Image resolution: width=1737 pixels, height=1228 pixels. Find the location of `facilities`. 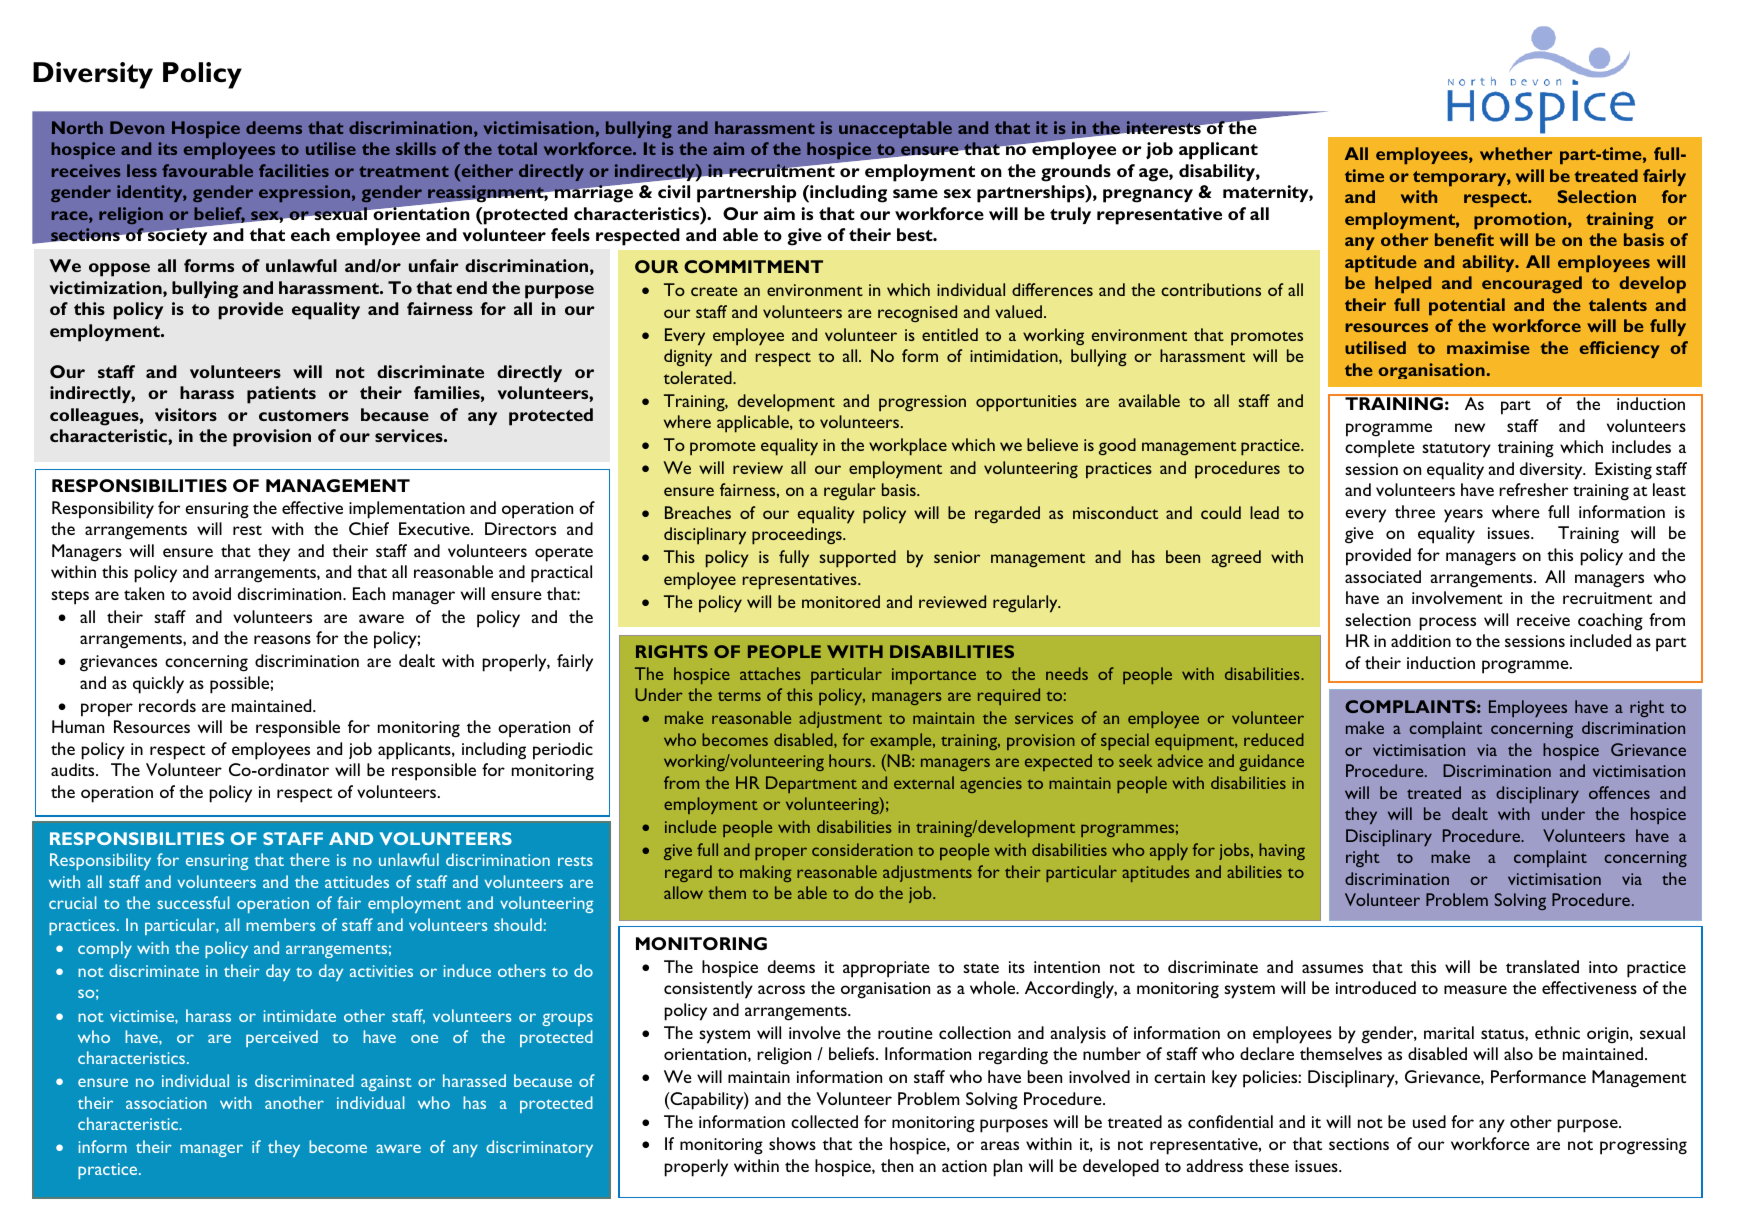

facilities is located at coordinates (294, 170).
